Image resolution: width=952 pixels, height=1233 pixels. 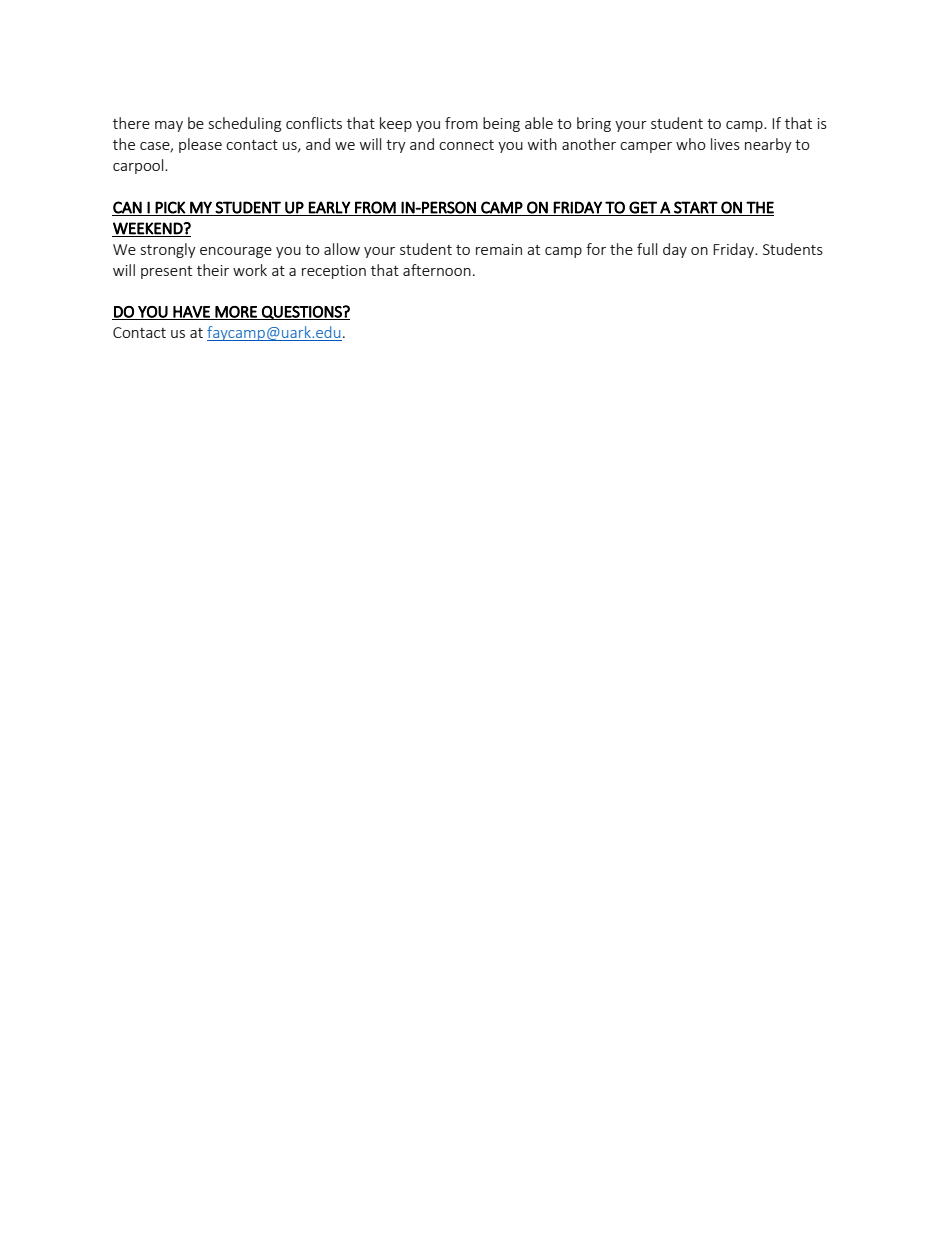 What do you see at coordinates (236, 313) in the screenshot?
I see `MORE` at bounding box center [236, 313].
